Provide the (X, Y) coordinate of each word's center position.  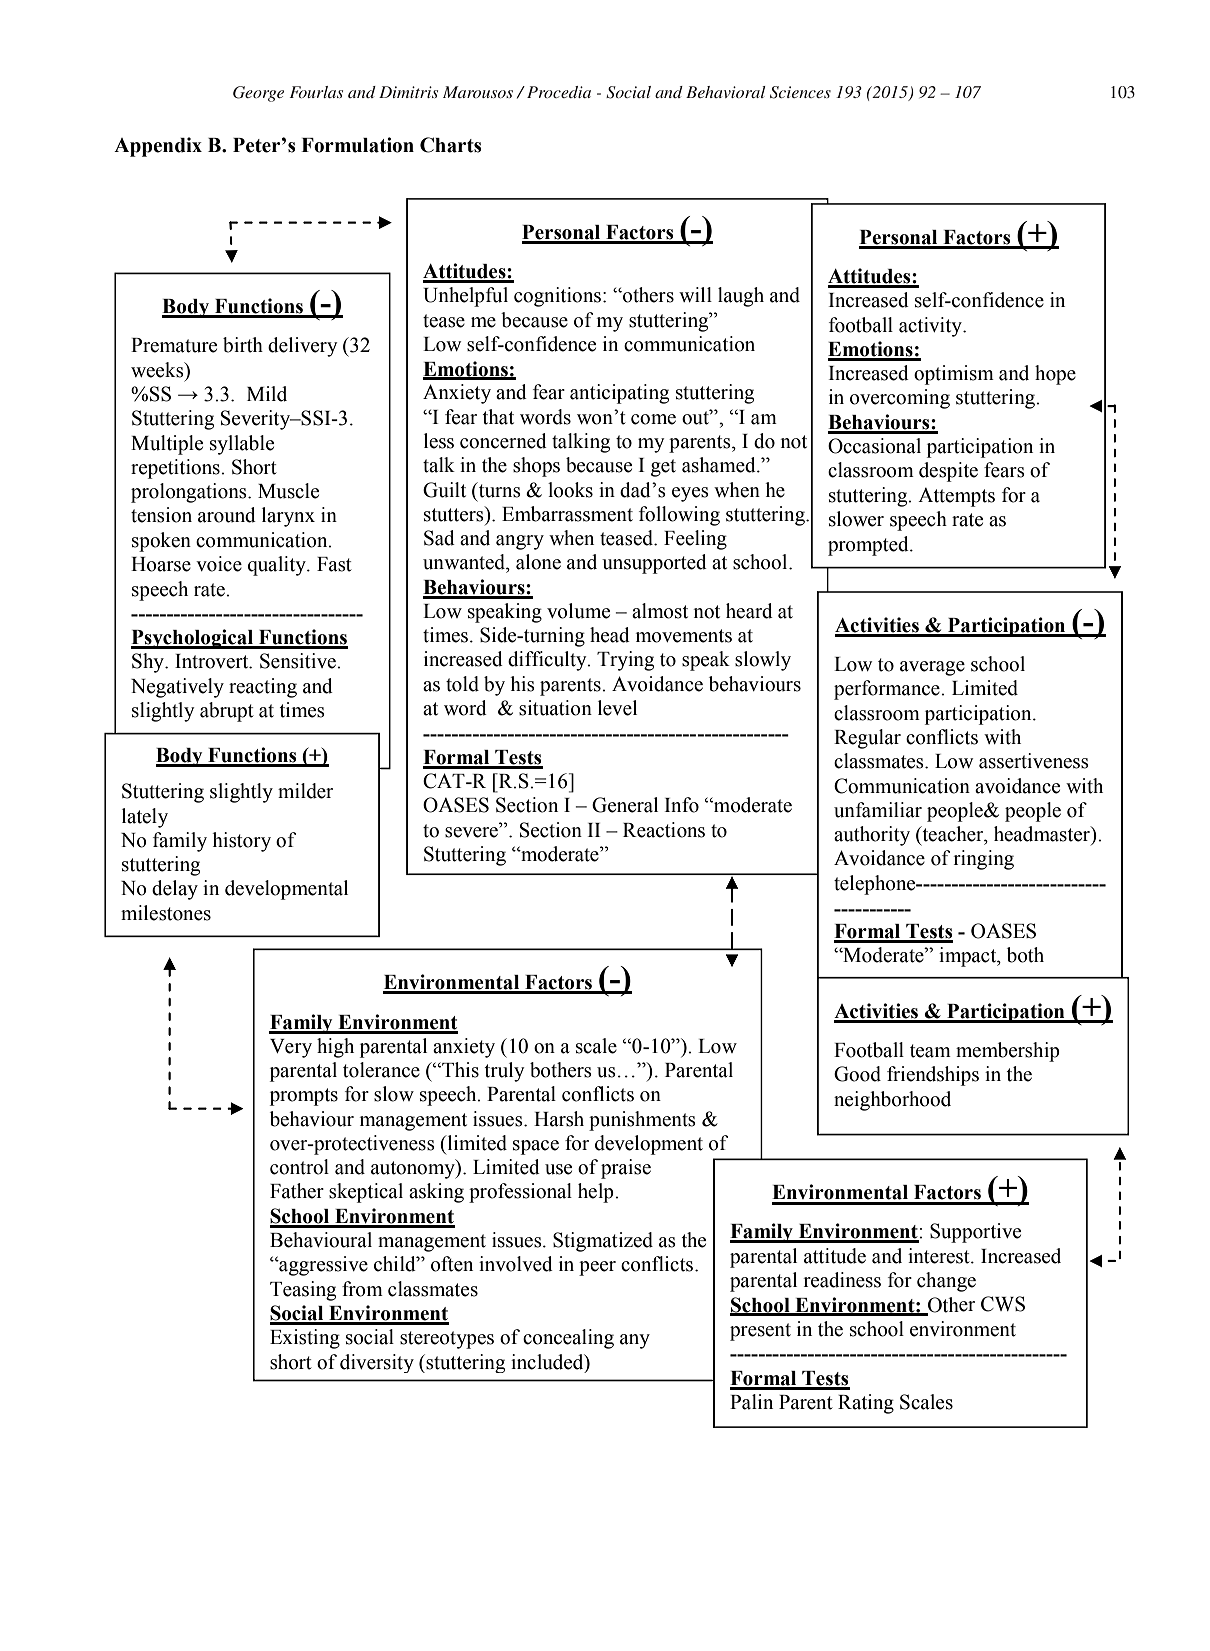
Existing (305, 1339)
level (617, 708)
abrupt (227, 712)
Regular (867, 739)
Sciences (800, 92)
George (258, 94)
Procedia (559, 92)
